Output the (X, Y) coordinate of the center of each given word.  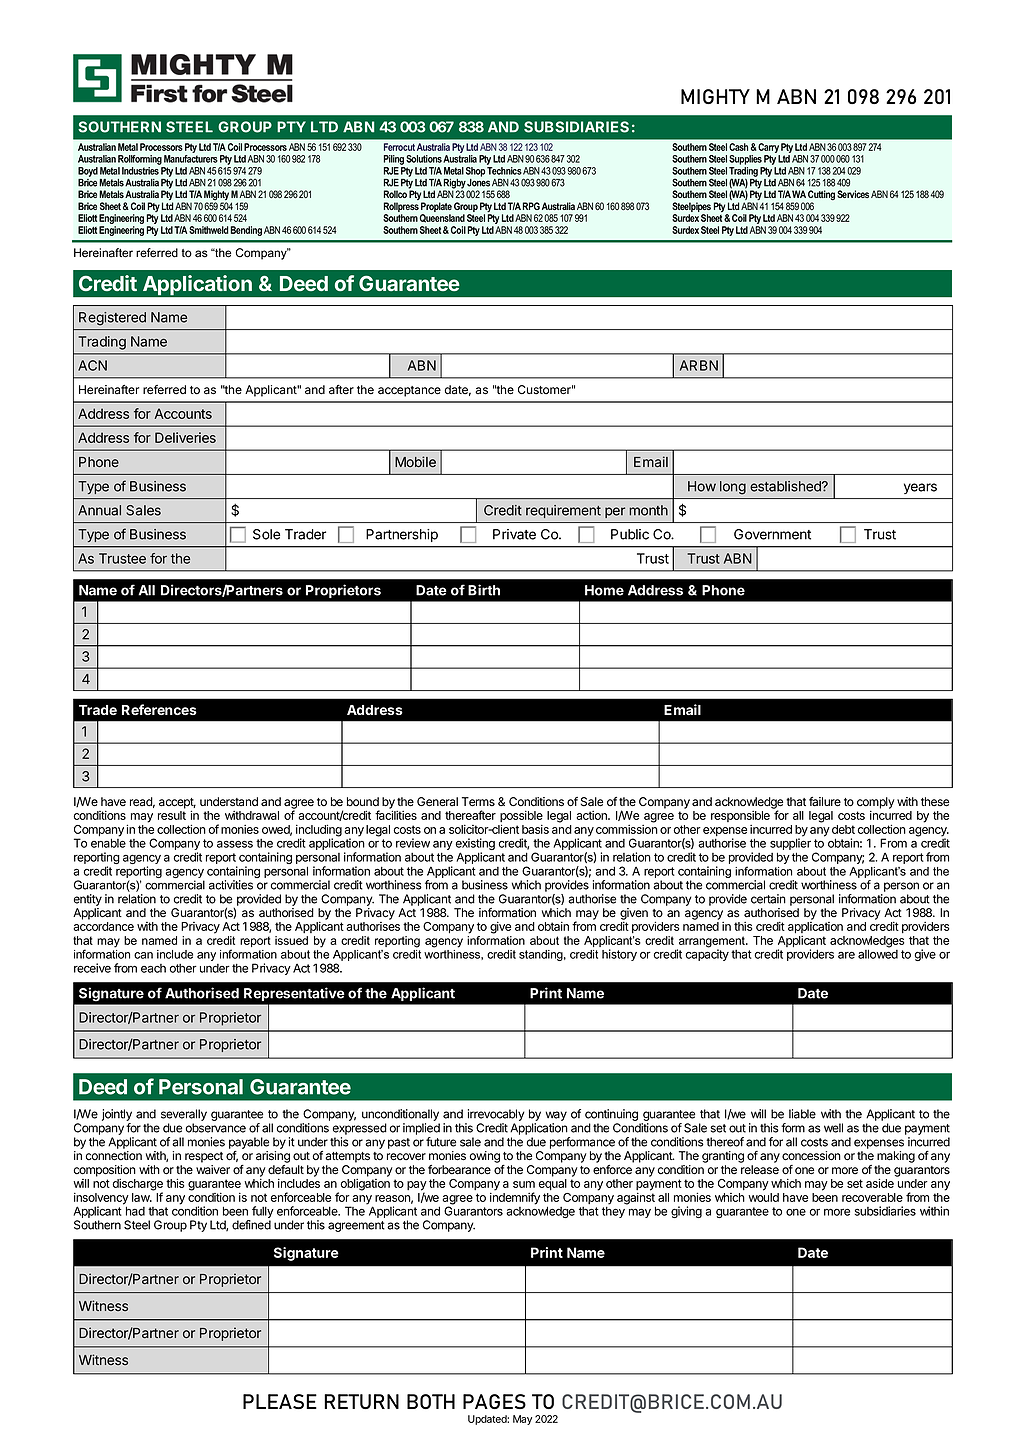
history (619, 955)
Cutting (821, 196)
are (846, 955)
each (153, 968)
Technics (504, 171)
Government (772, 534)
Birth (484, 590)
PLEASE (280, 1401)
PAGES (494, 1401)
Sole (266, 534)
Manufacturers (191, 159)
